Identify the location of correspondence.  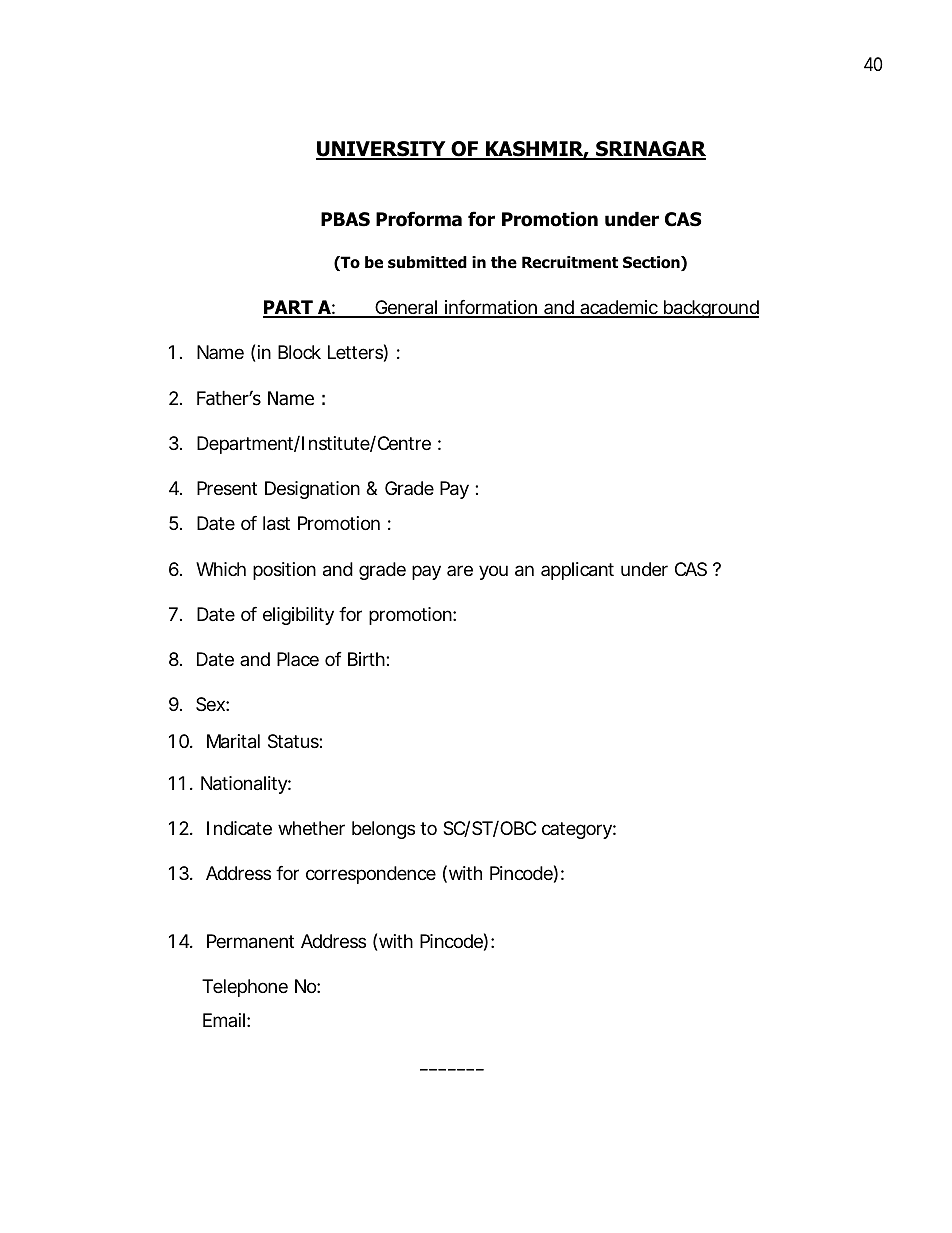
(371, 875).
